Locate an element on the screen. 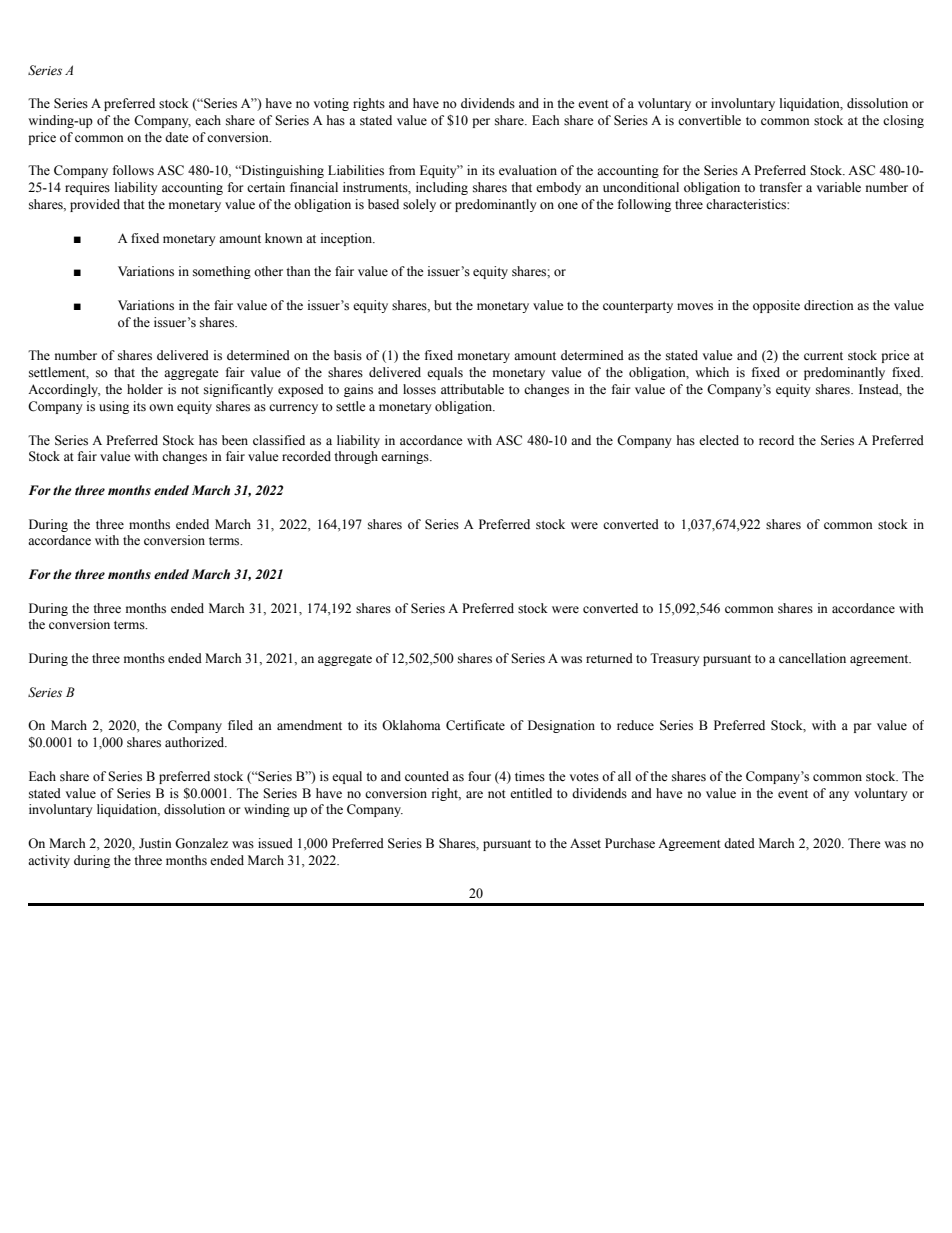 The width and height of the screenshot is (952, 1233). opposite is located at coordinates (776, 306).
